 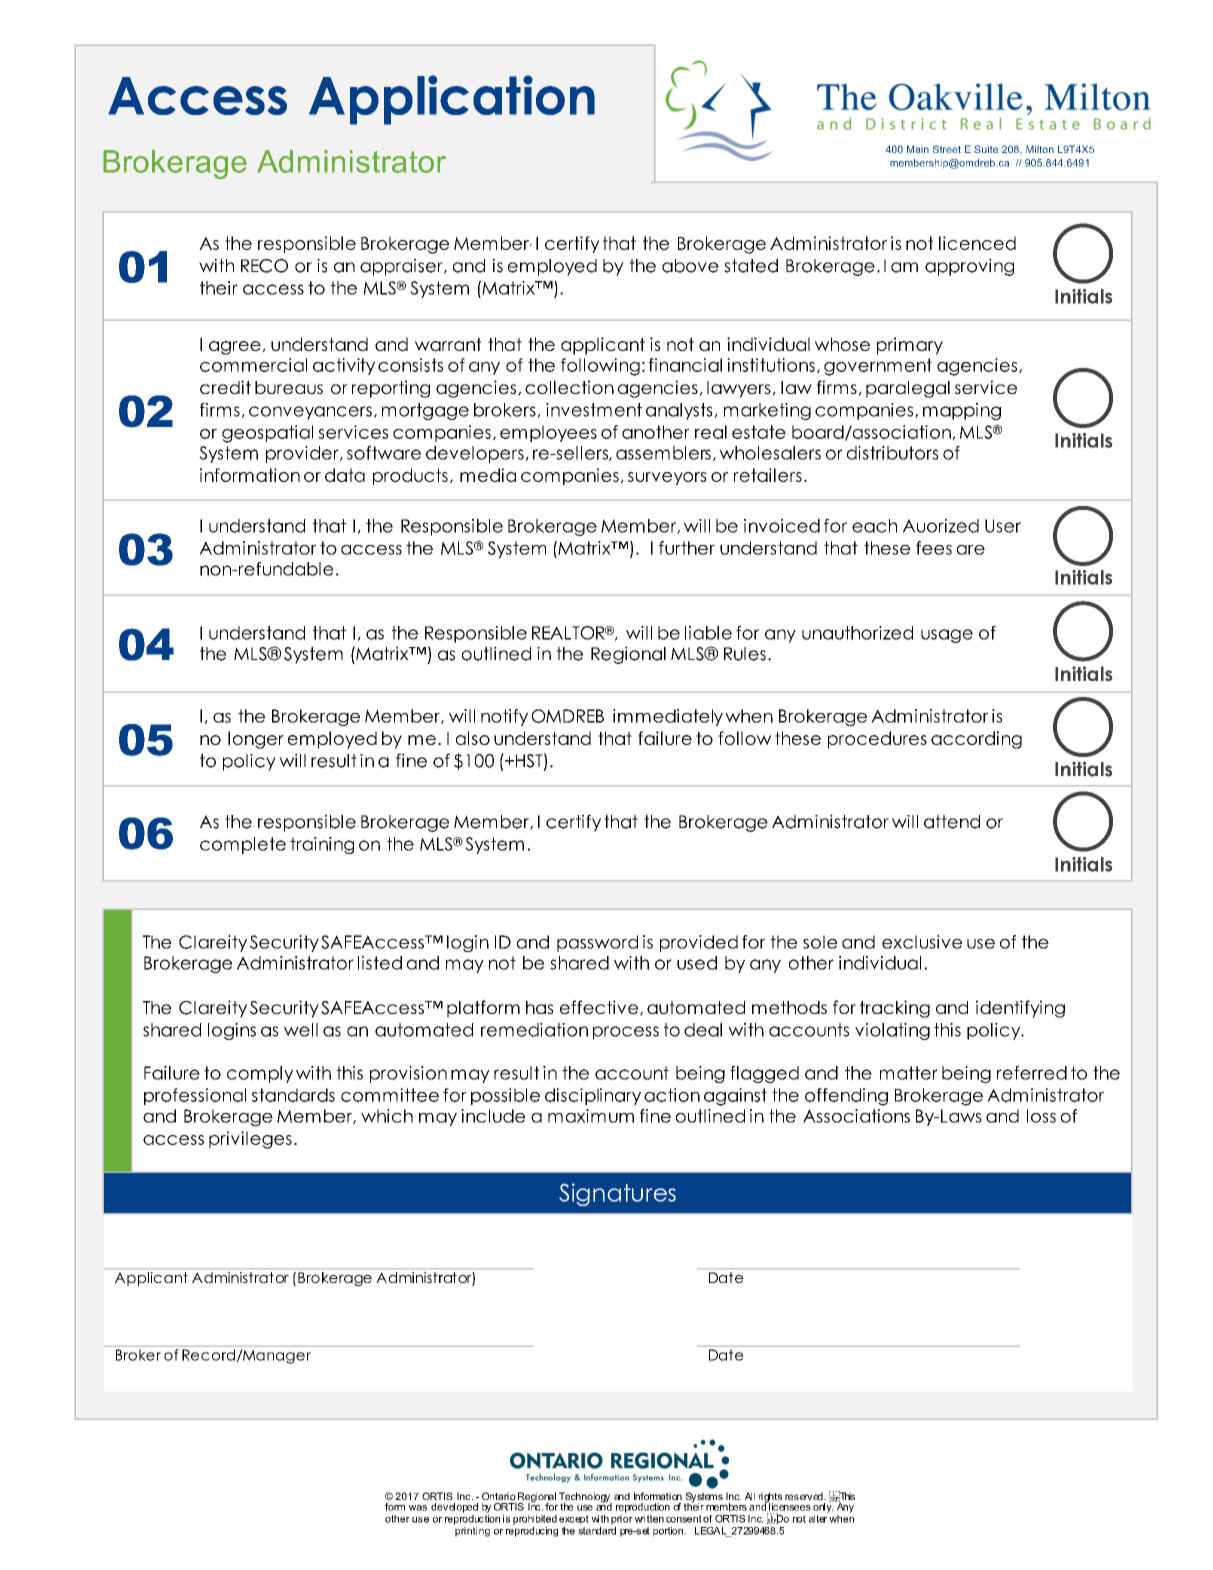 I want to click on matter, so click(x=909, y=1073).
